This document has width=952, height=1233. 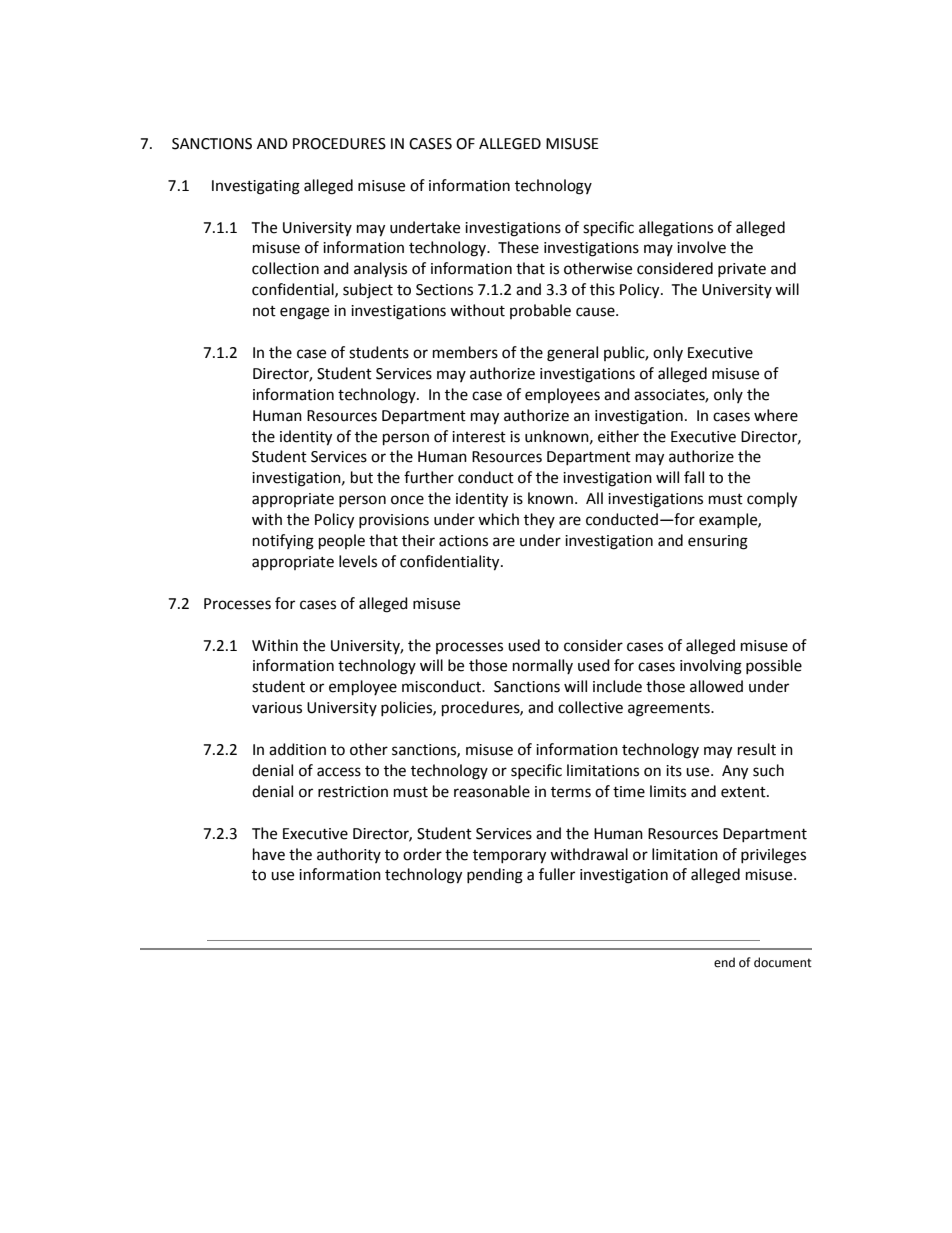 I want to click on authority, so click(x=349, y=855).
